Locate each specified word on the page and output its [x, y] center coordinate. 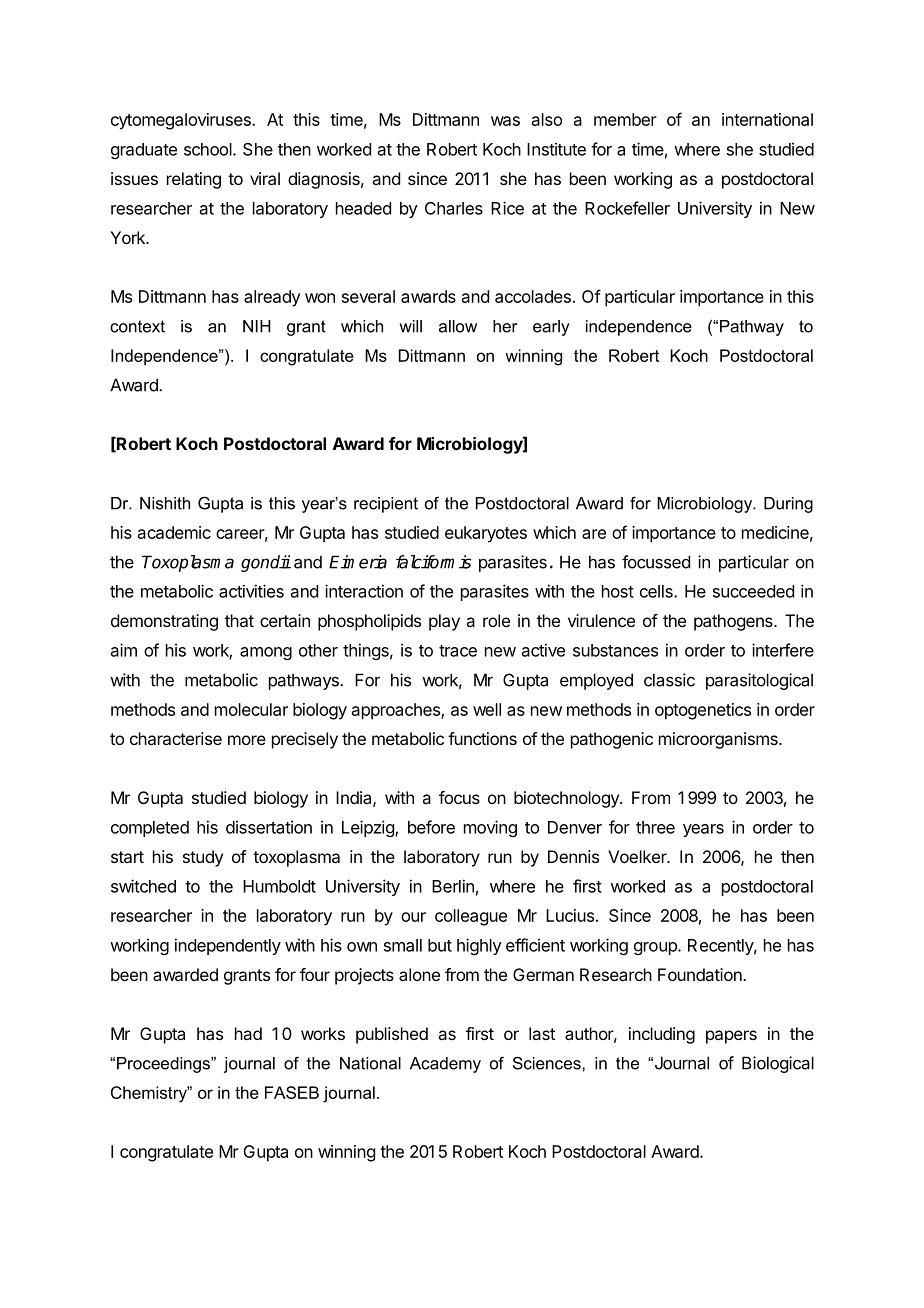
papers [731, 1037]
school [209, 149]
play [444, 622]
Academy [445, 1065]
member [625, 119]
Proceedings [164, 1065]
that [239, 620]
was [505, 121]
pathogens [734, 622]
